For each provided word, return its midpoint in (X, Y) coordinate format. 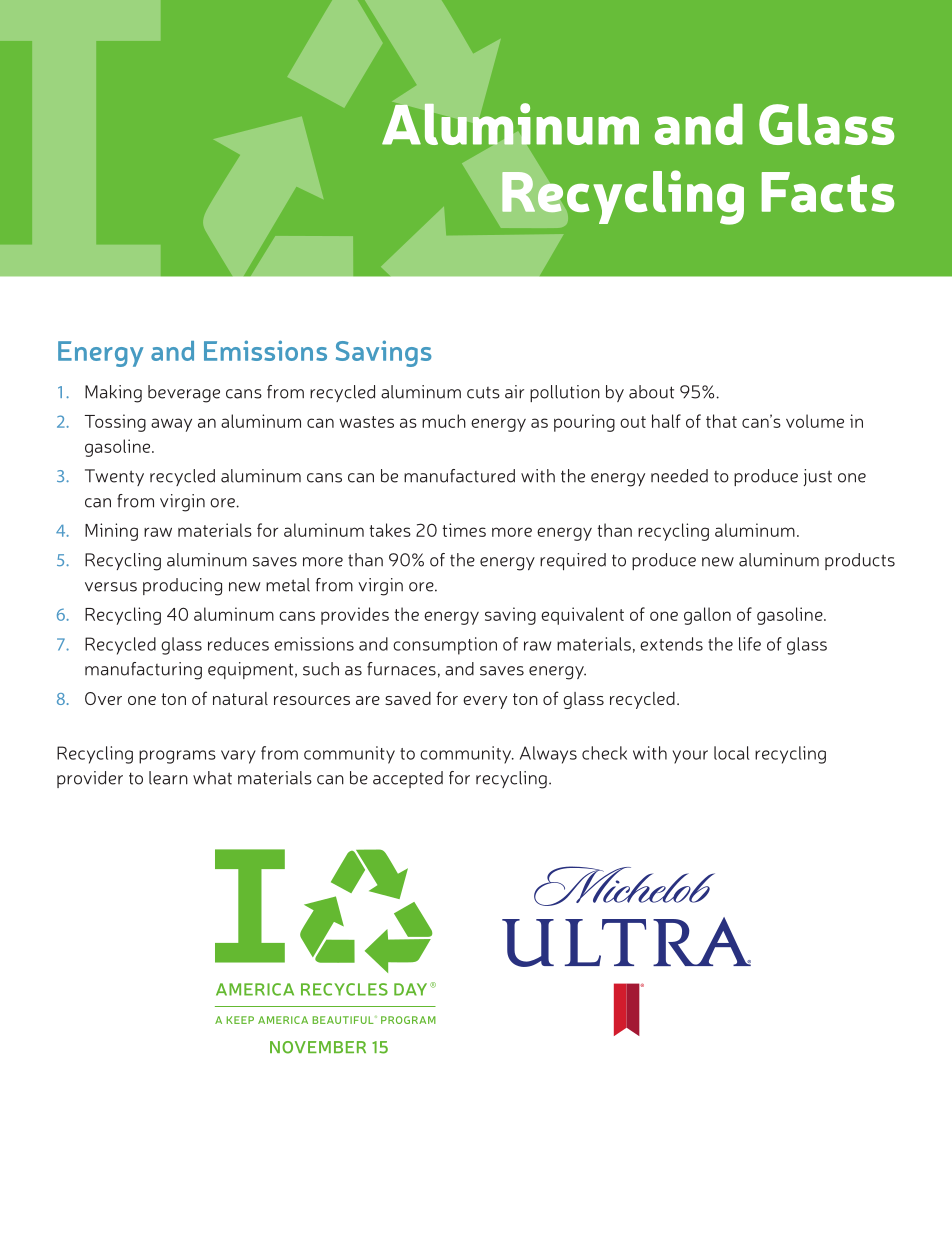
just (817, 477)
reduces (238, 644)
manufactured (459, 476)
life (750, 644)
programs (177, 757)
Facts (827, 192)
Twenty (114, 477)
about (651, 392)
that (721, 421)
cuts (483, 393)
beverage (184, 394)
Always (548, 755)
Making (113, 394)
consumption (445, 646)
